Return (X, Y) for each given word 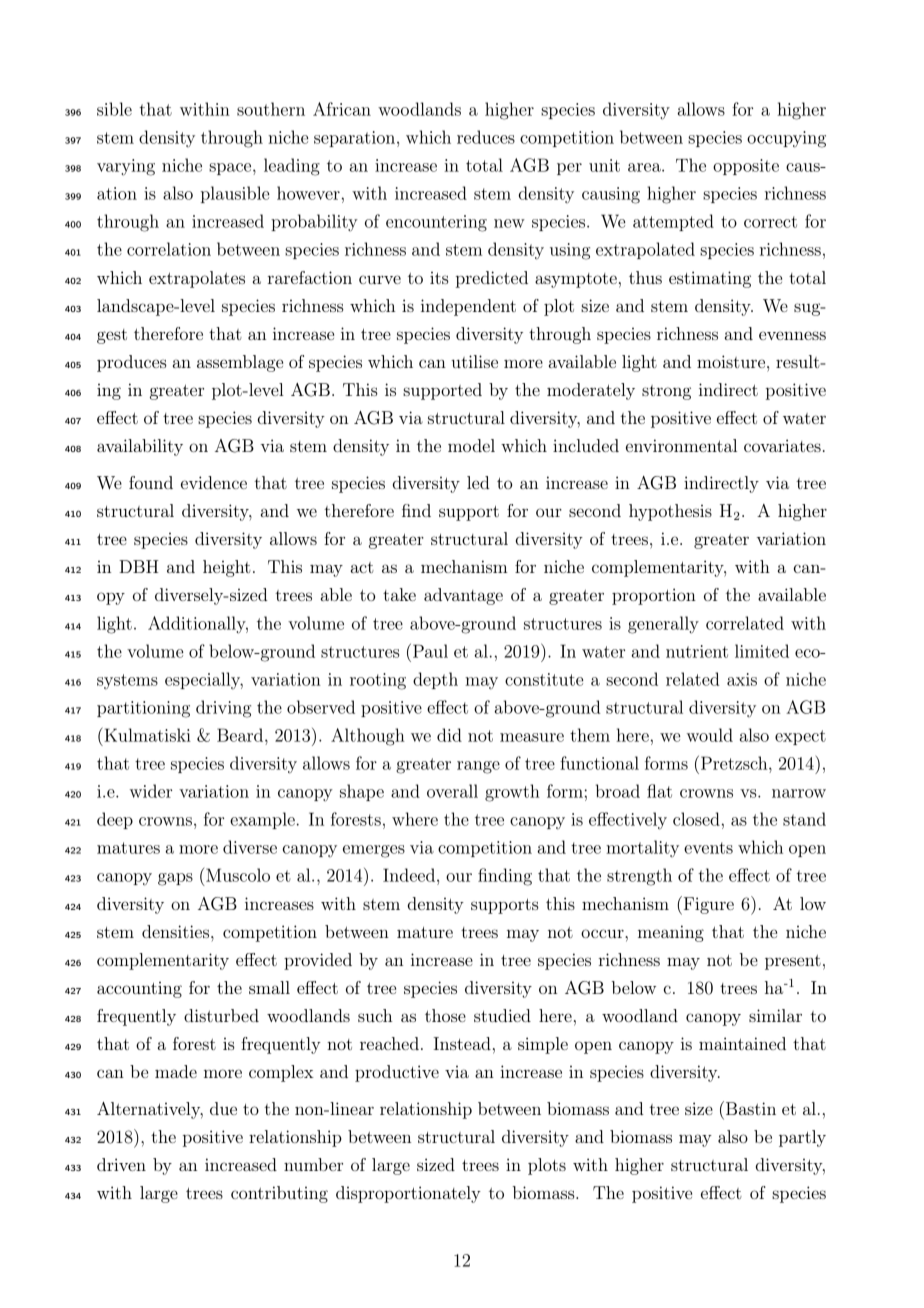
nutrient (697, 651)
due (223, 1108)
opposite (746, 167)
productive (397, 1073)
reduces (486, 137)
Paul (430, 651)
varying (126, 167)
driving (223, 709)
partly (802, 1138)
